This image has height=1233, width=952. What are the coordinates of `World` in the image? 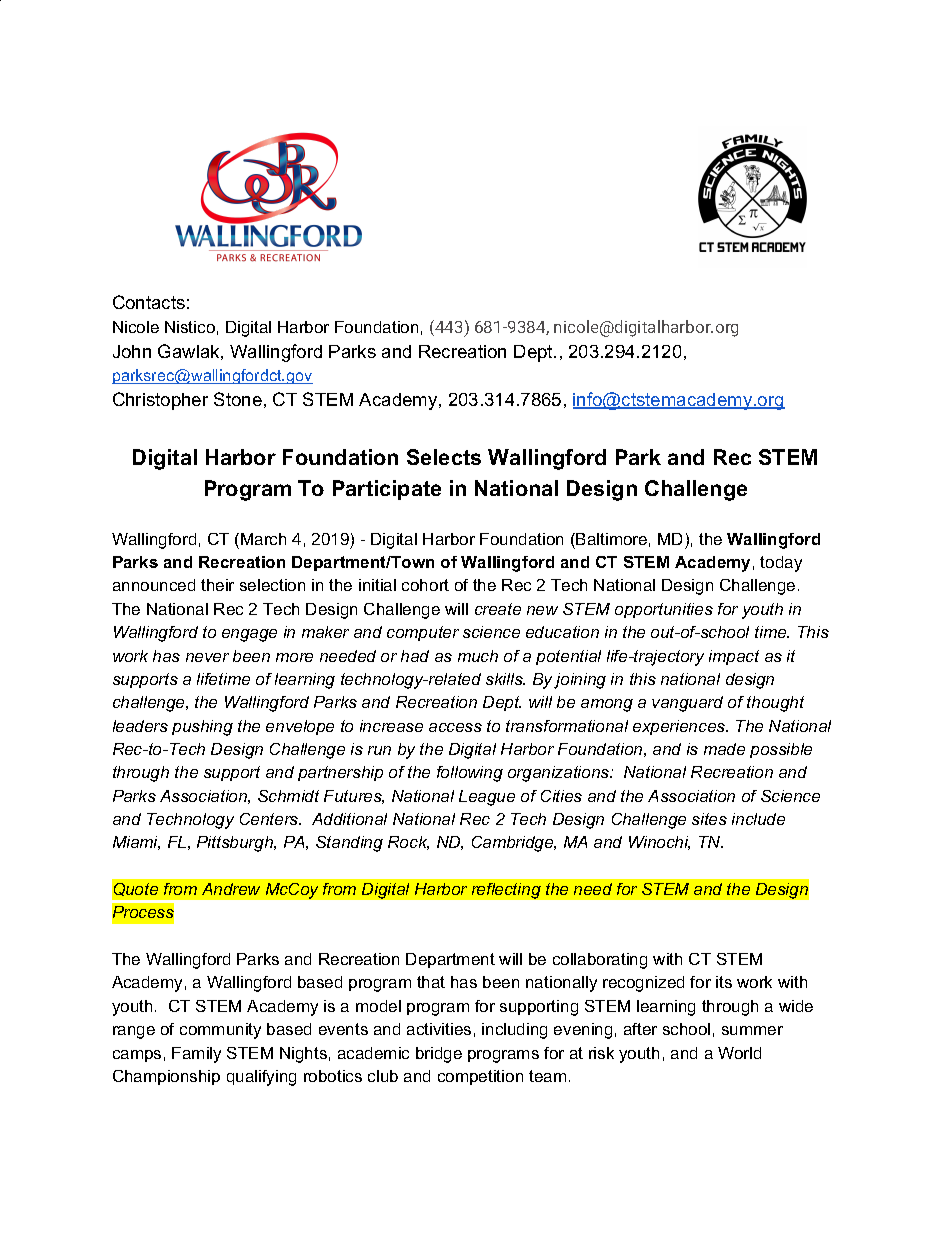 It's located at (739, 1053).
